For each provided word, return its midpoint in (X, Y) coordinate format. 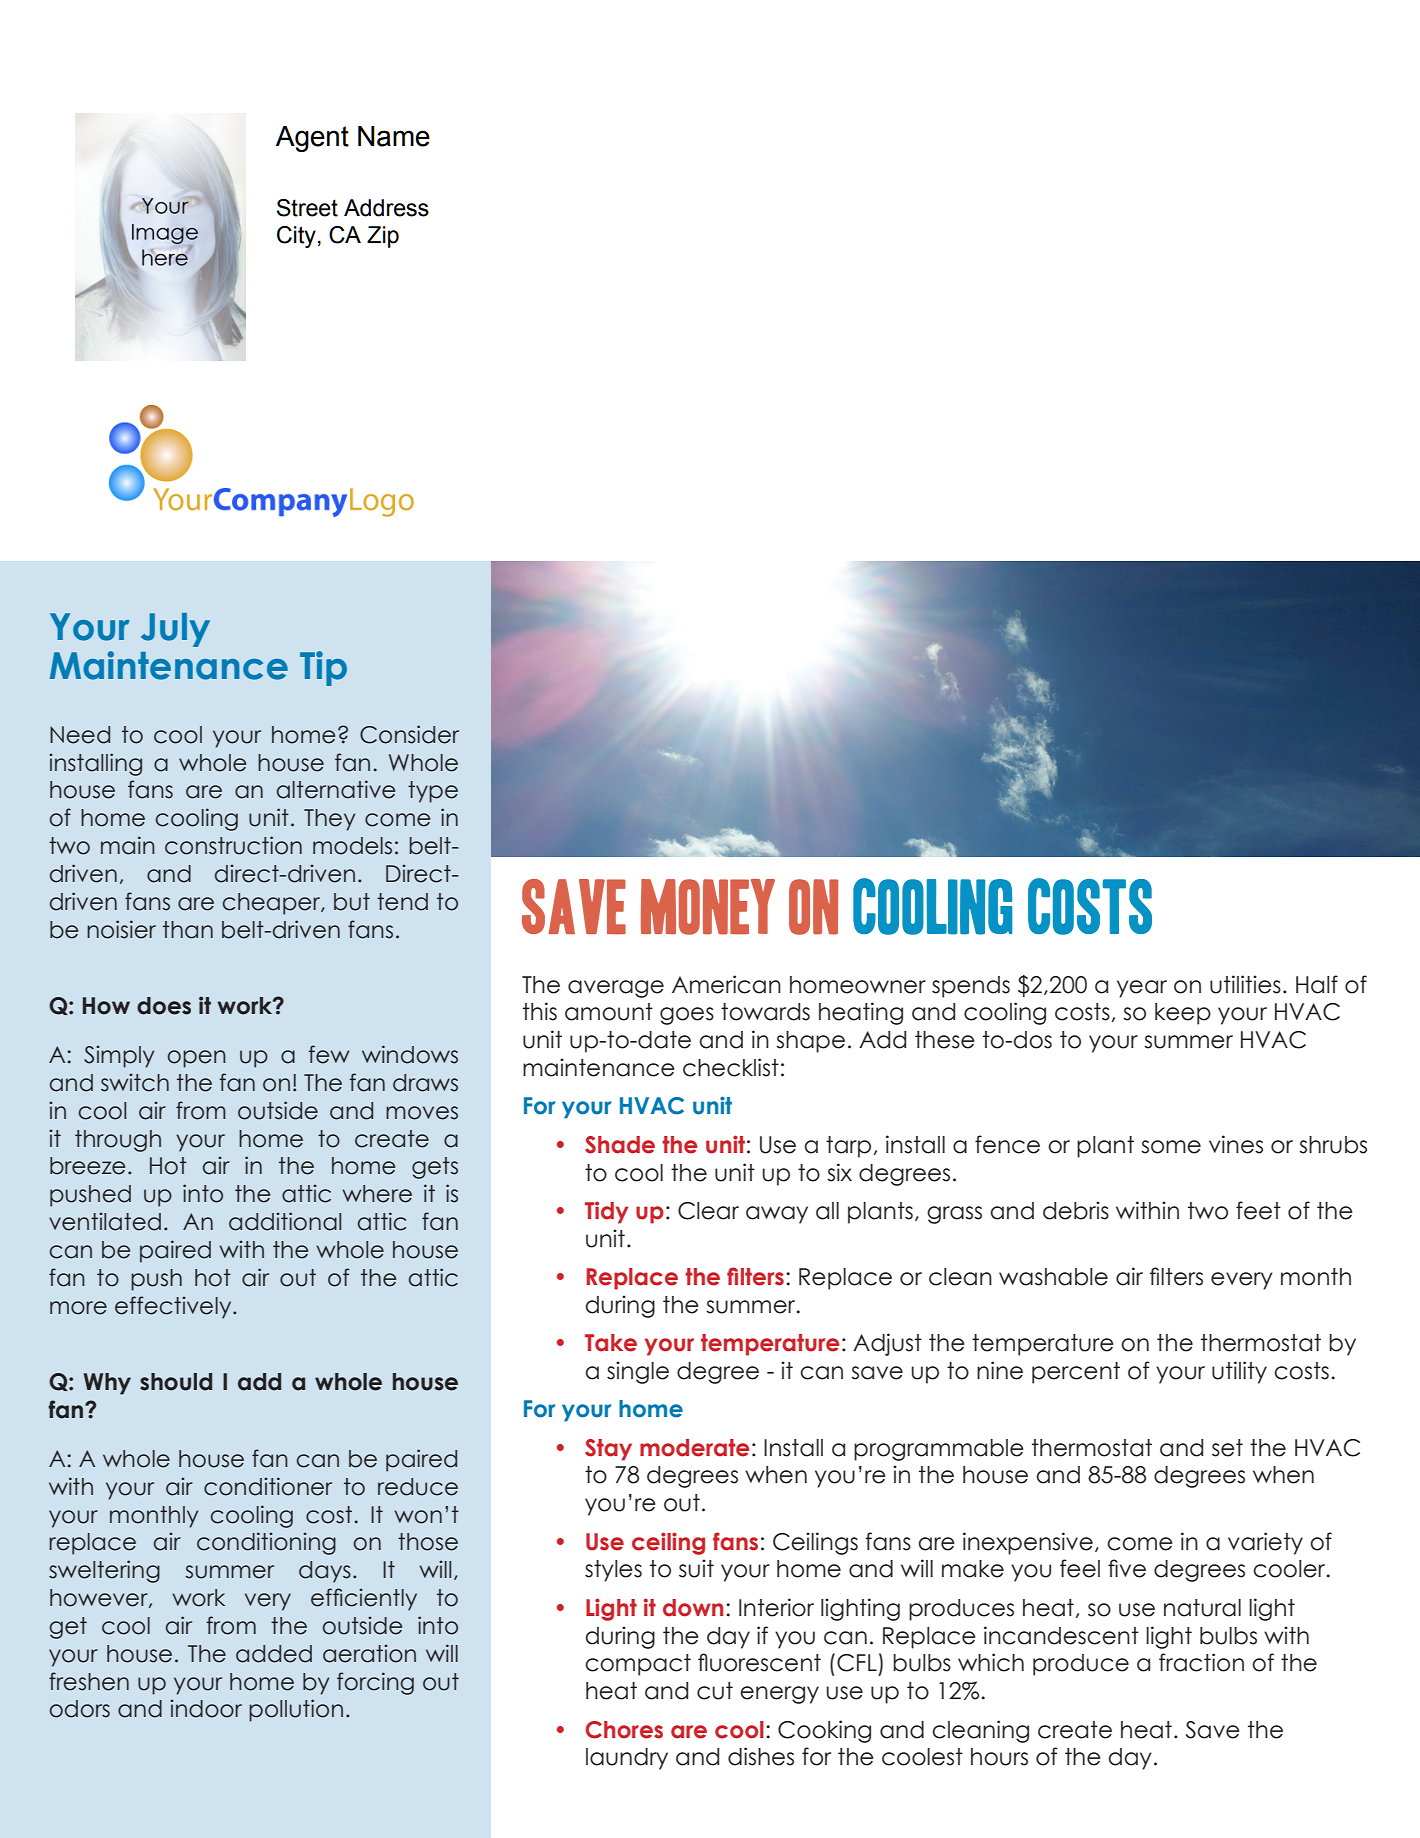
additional (285, 1221)
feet (1258, 1210)
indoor (206, 1708)
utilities (1245, 984)
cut (715, 1691)
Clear (708, 1211)
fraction (1201, 1662)
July (175, 630)
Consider (409, 734)
